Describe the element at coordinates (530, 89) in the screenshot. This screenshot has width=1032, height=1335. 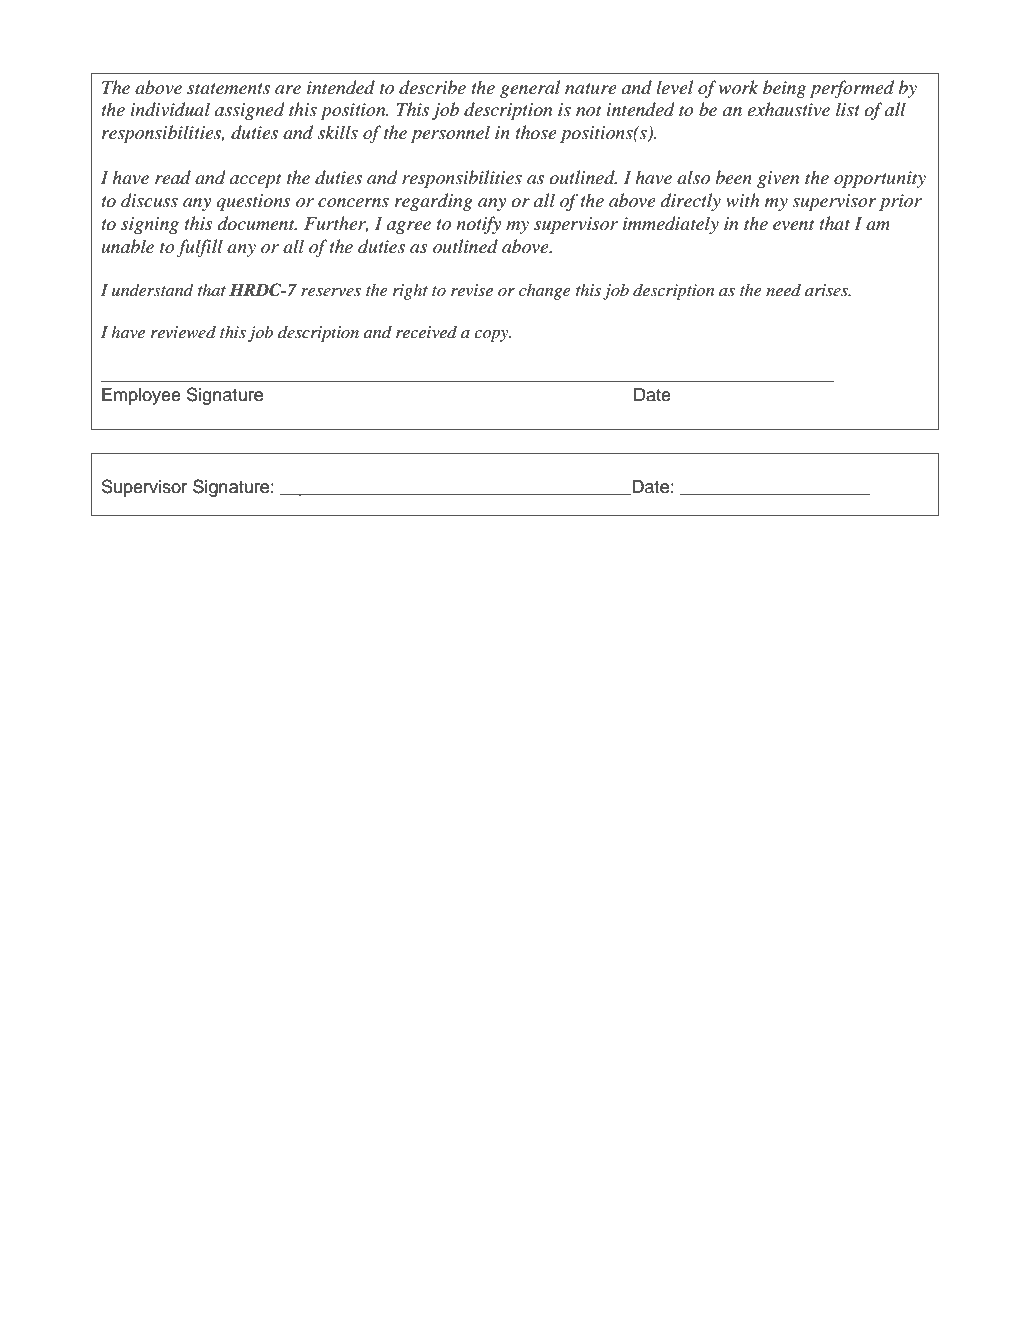
I see `general` at that location.
